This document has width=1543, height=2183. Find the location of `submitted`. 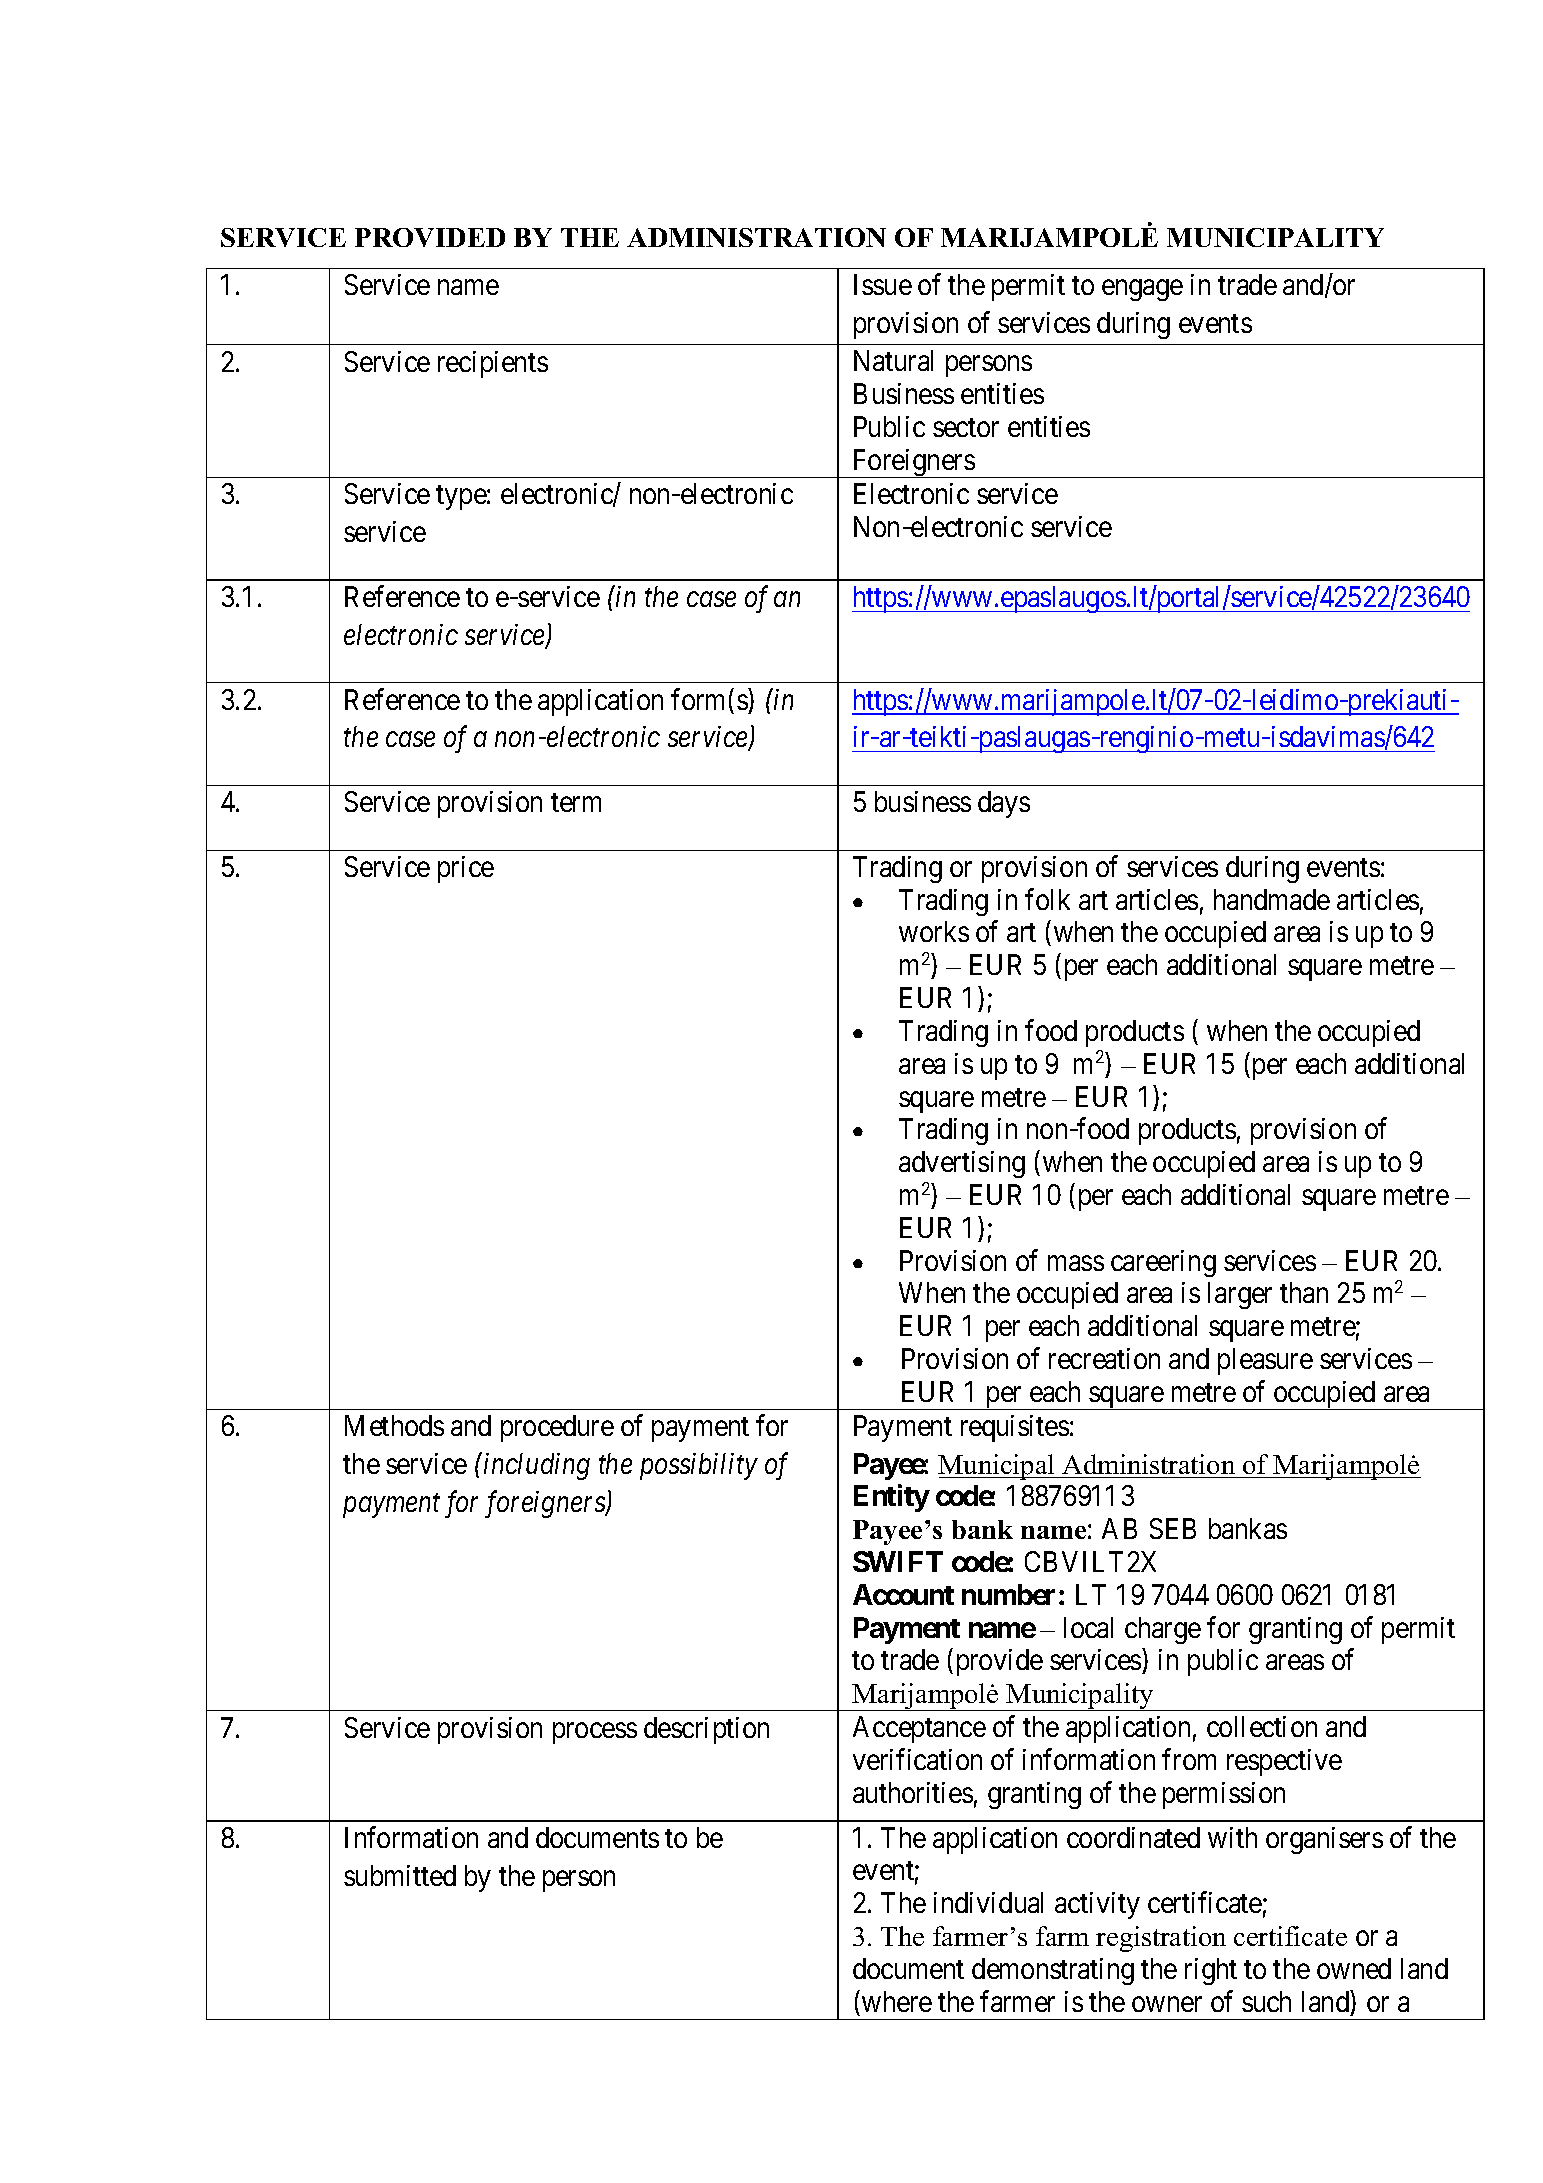

submitted is located at coordinates (400, 1875).
